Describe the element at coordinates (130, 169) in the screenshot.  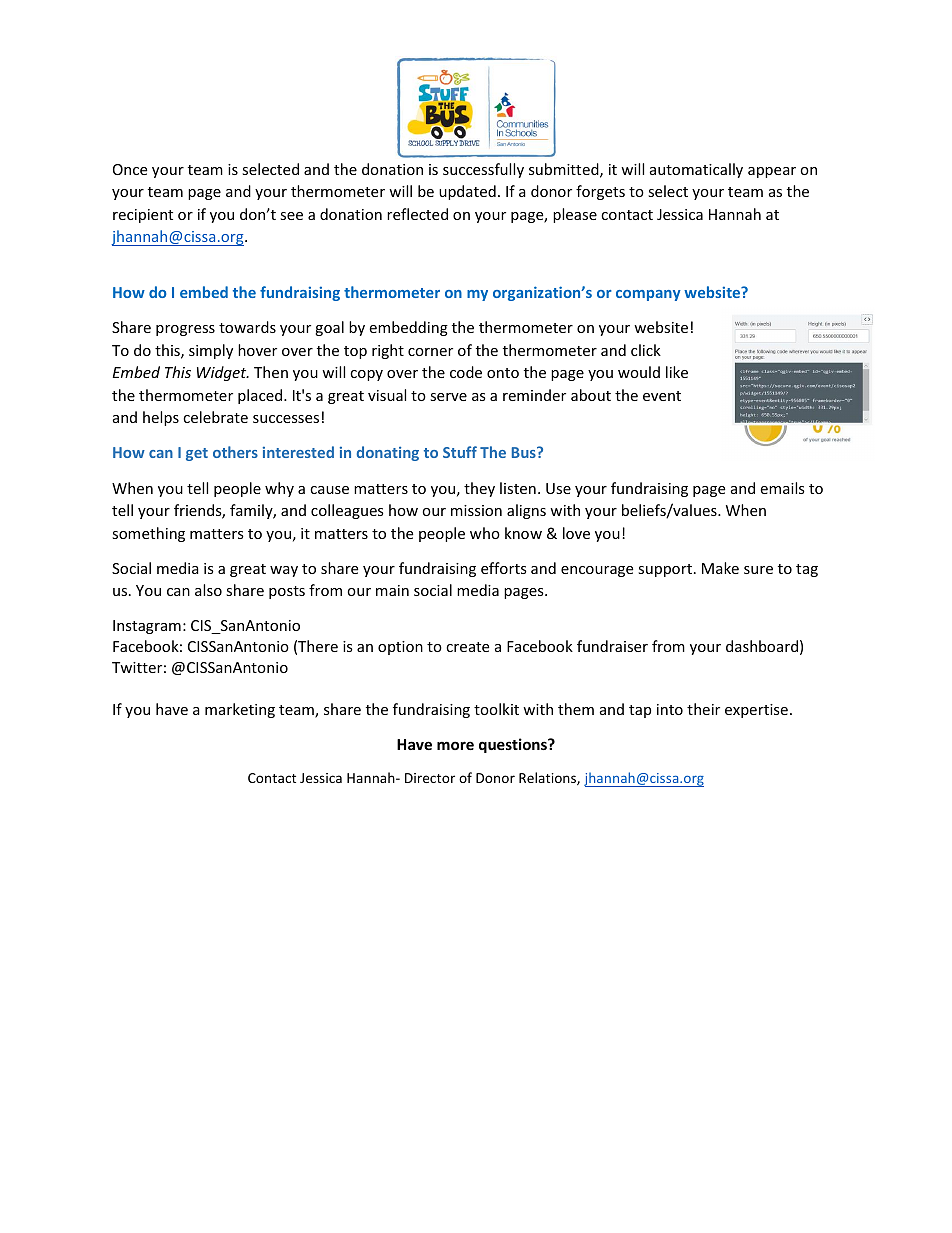
I see `Once` at that location.
